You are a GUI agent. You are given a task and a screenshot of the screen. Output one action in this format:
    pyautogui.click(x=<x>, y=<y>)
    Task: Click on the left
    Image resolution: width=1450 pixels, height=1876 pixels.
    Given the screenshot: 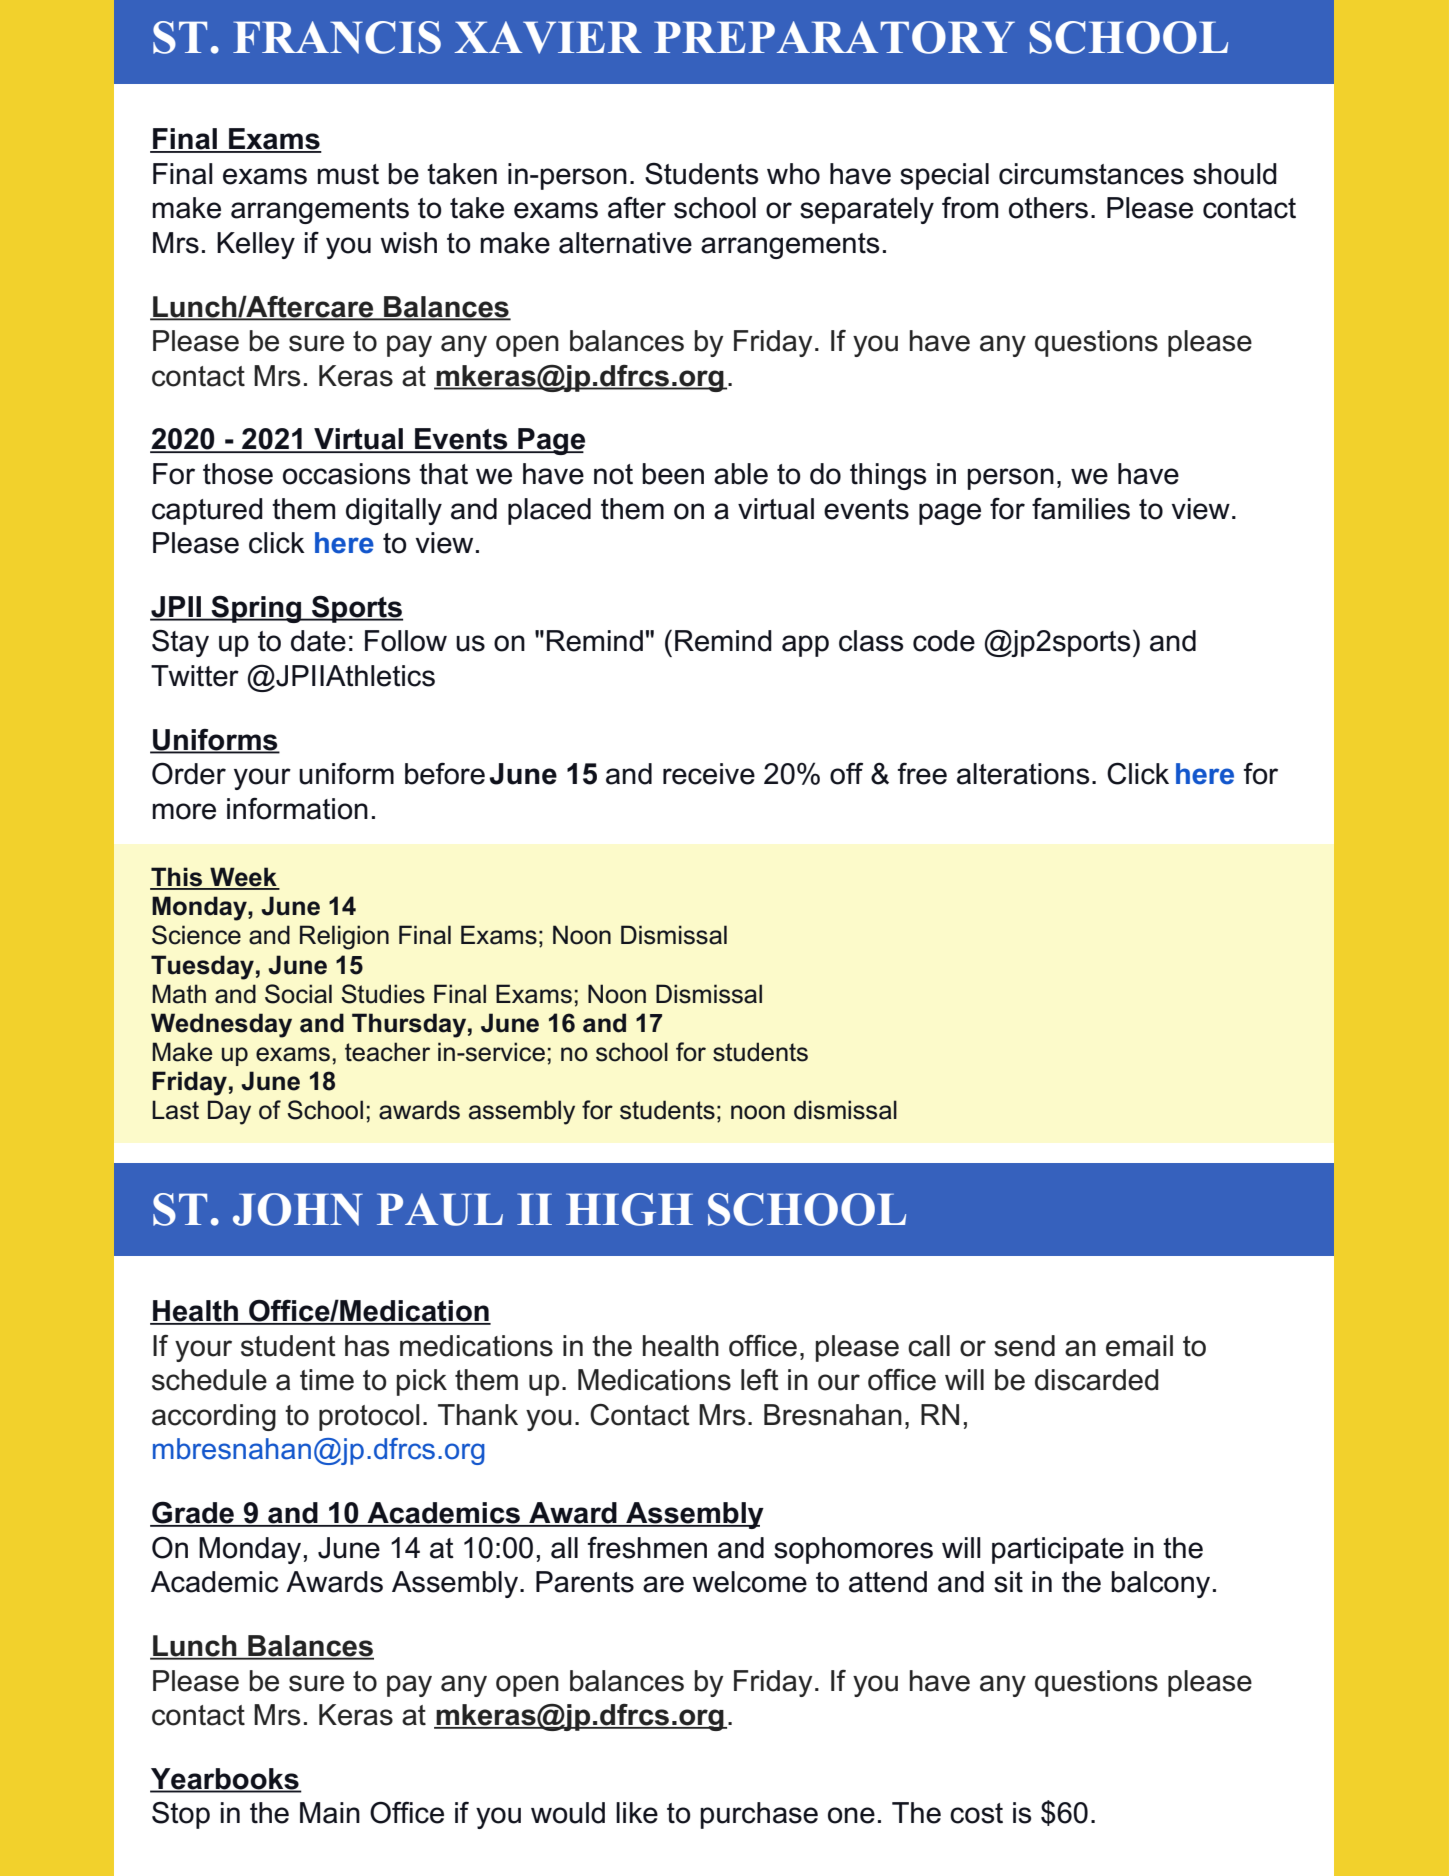 What is the action you would take?
    pyautogui.click(x=760, y=1380)
